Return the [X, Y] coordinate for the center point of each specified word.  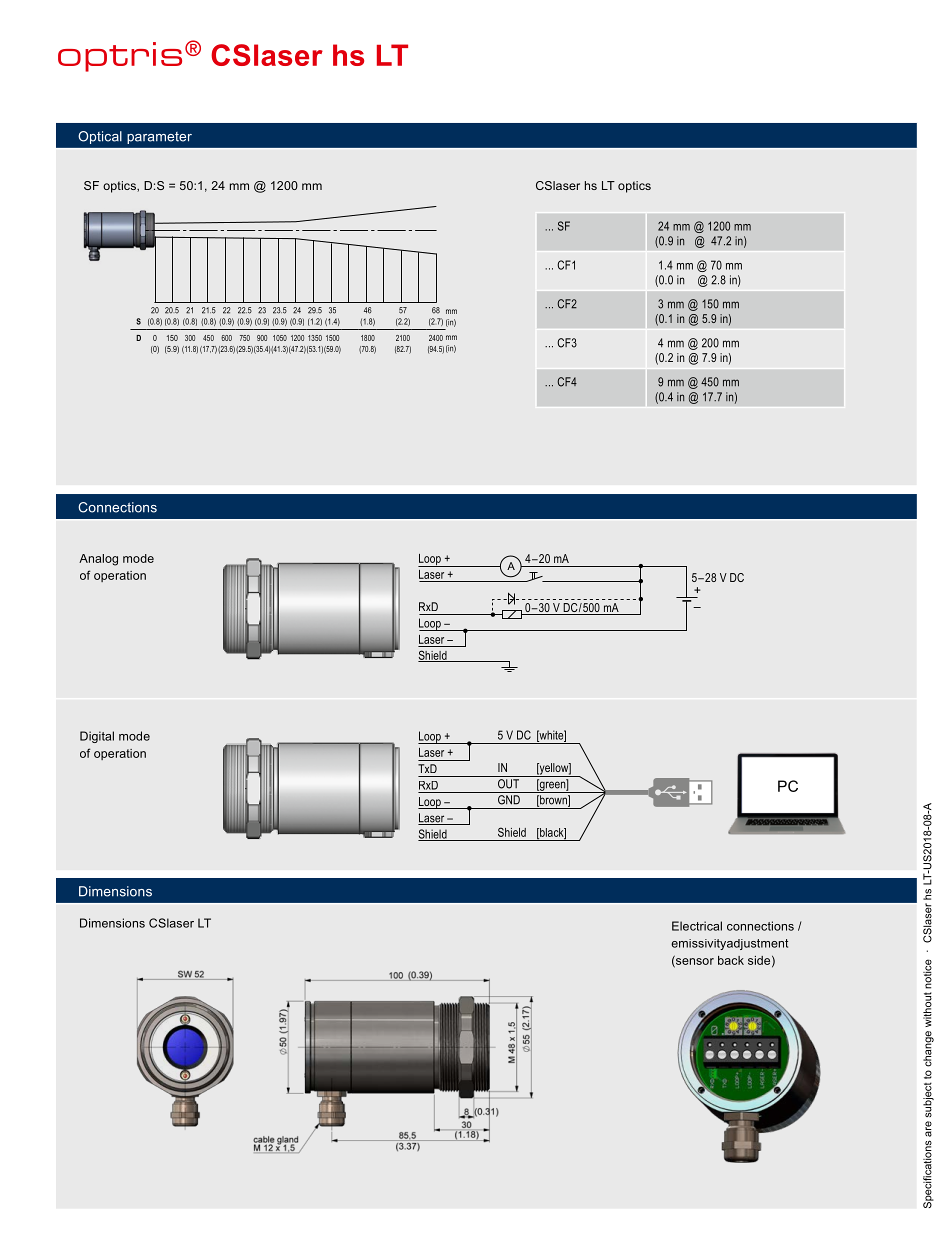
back [731, 960]
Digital [97, 737]
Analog [98, 560]
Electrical [697, 926]
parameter [159, 138]
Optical [100, 137]
